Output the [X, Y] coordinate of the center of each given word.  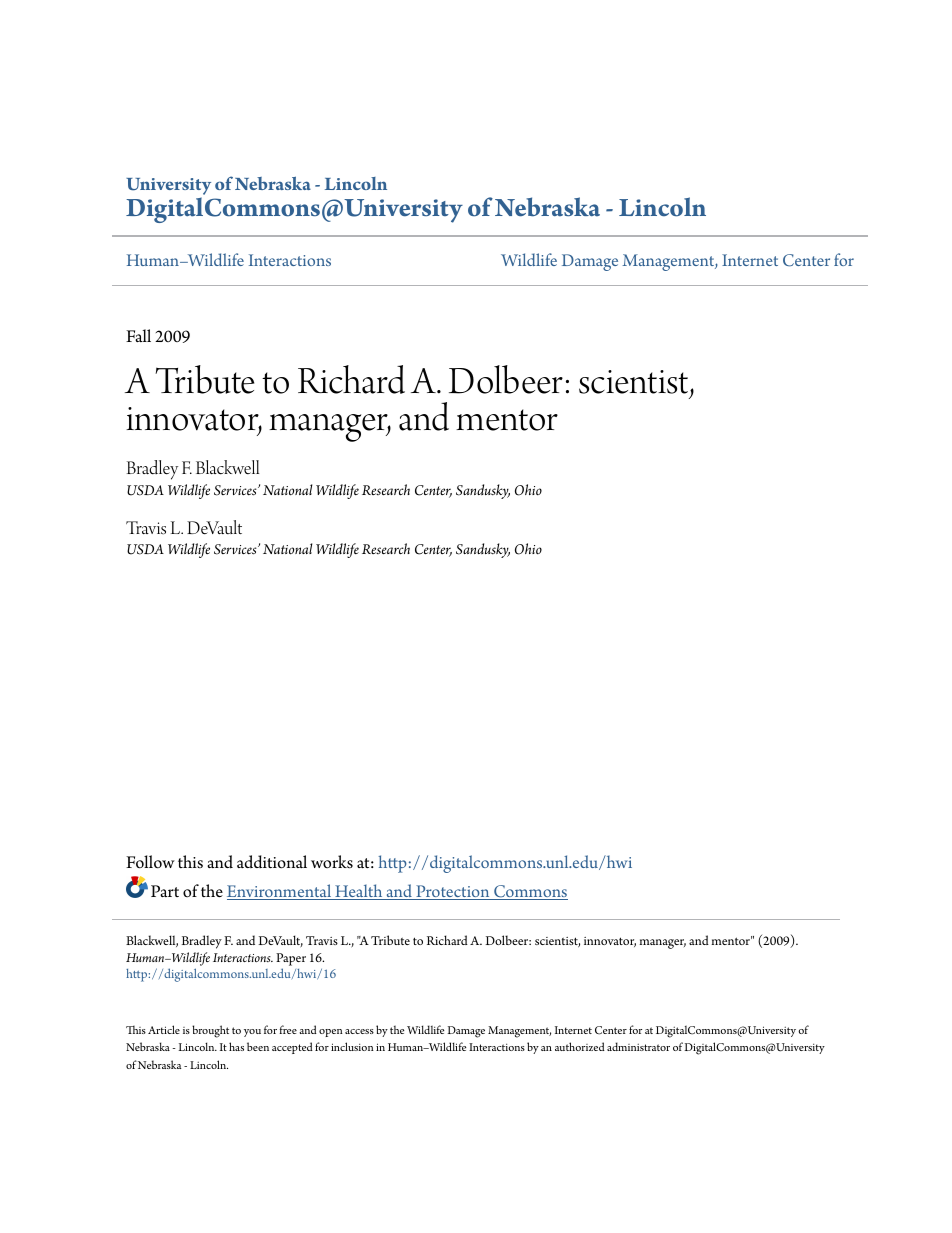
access [359, 1031]
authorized [580, 1046]
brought [210, 1031]
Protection [453, 892]
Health [359, 892]
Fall [138, 335]
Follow [150, 862]
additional [272, 862]
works [332, 862]
